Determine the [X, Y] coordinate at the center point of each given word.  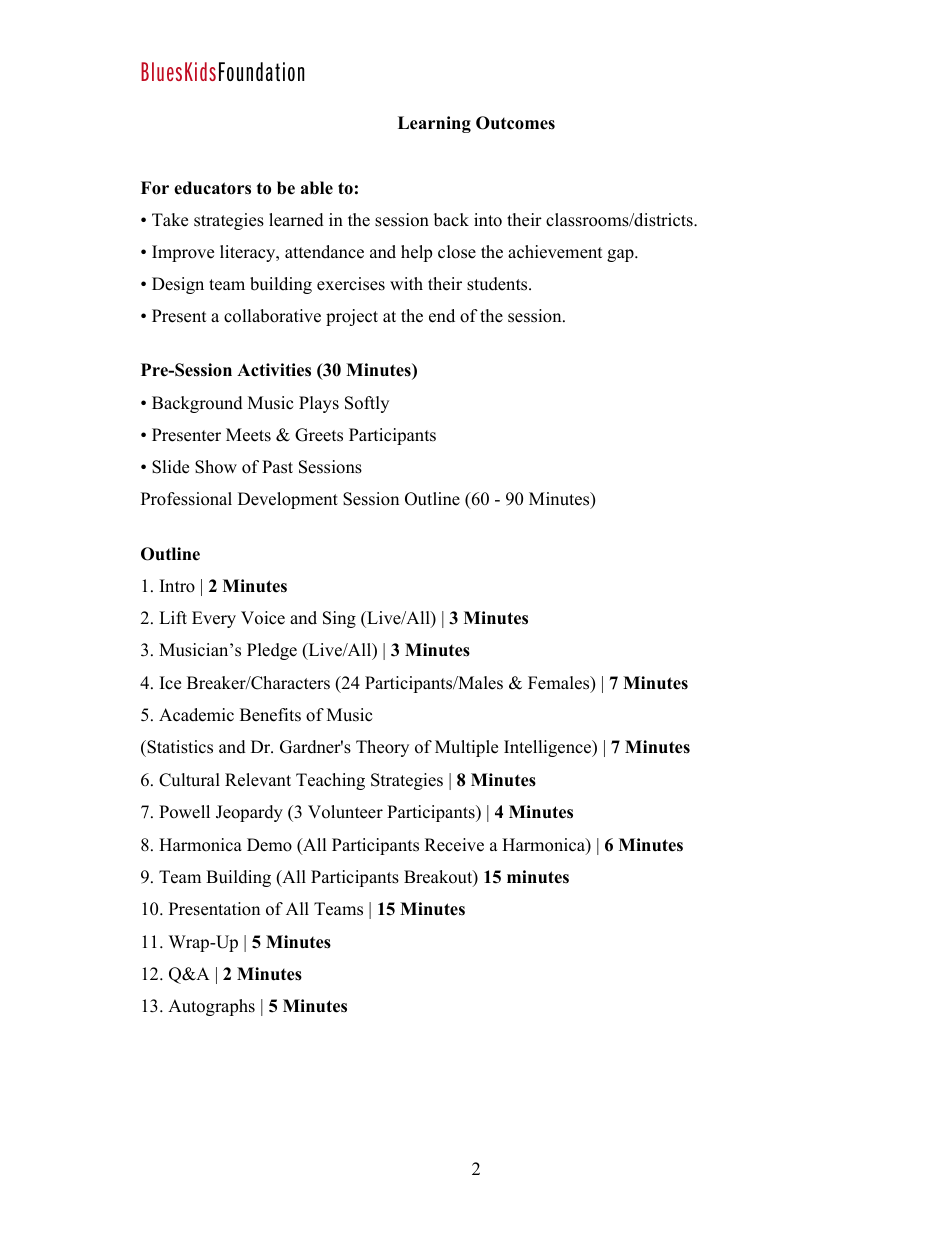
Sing [339, 619]
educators [212, 188]
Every [214, 619]
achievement [555, 252]
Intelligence [549, 748]
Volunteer [345, 812]
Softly [367, 404]
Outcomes [515, 123]
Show [216, 467]
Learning [434, 124]
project [352, 317]
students [498, 284]
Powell [184, 812]
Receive [454, 845]
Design [178, 285]
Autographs [211, 1007]
